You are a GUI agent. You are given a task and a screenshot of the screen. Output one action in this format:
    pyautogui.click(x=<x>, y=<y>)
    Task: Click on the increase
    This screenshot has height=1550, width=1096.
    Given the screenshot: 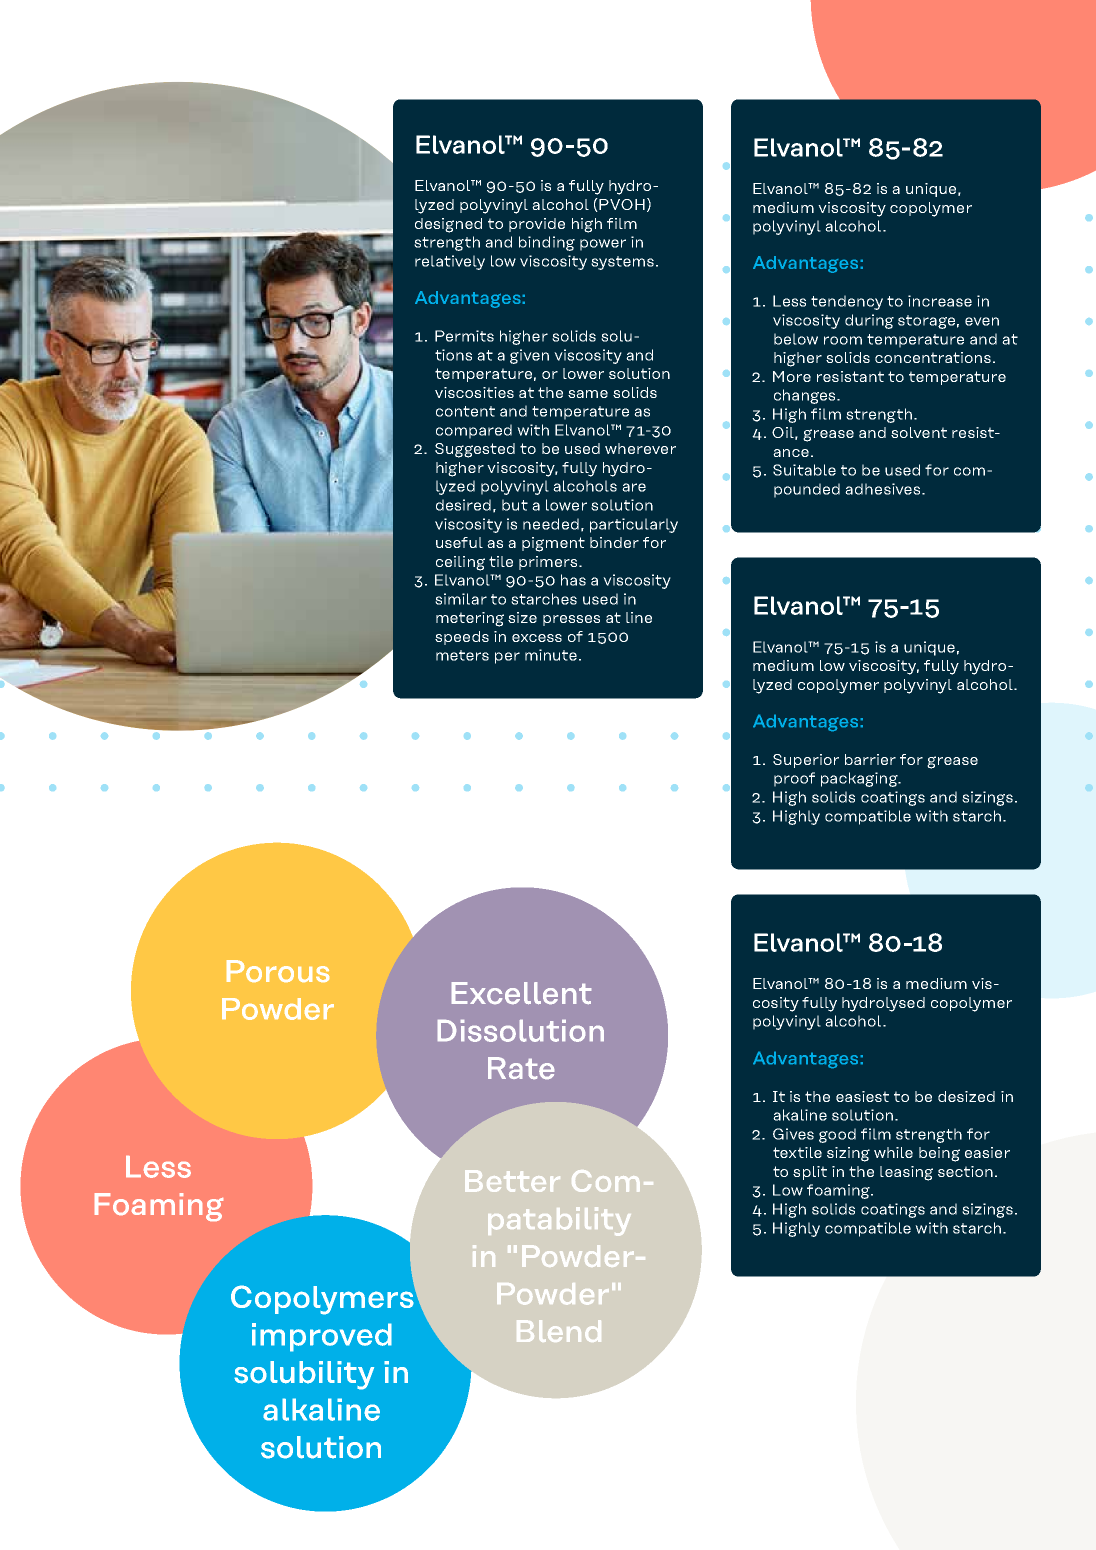 What is the action you would take?
    pyautogui.click(x=940, y=301)
